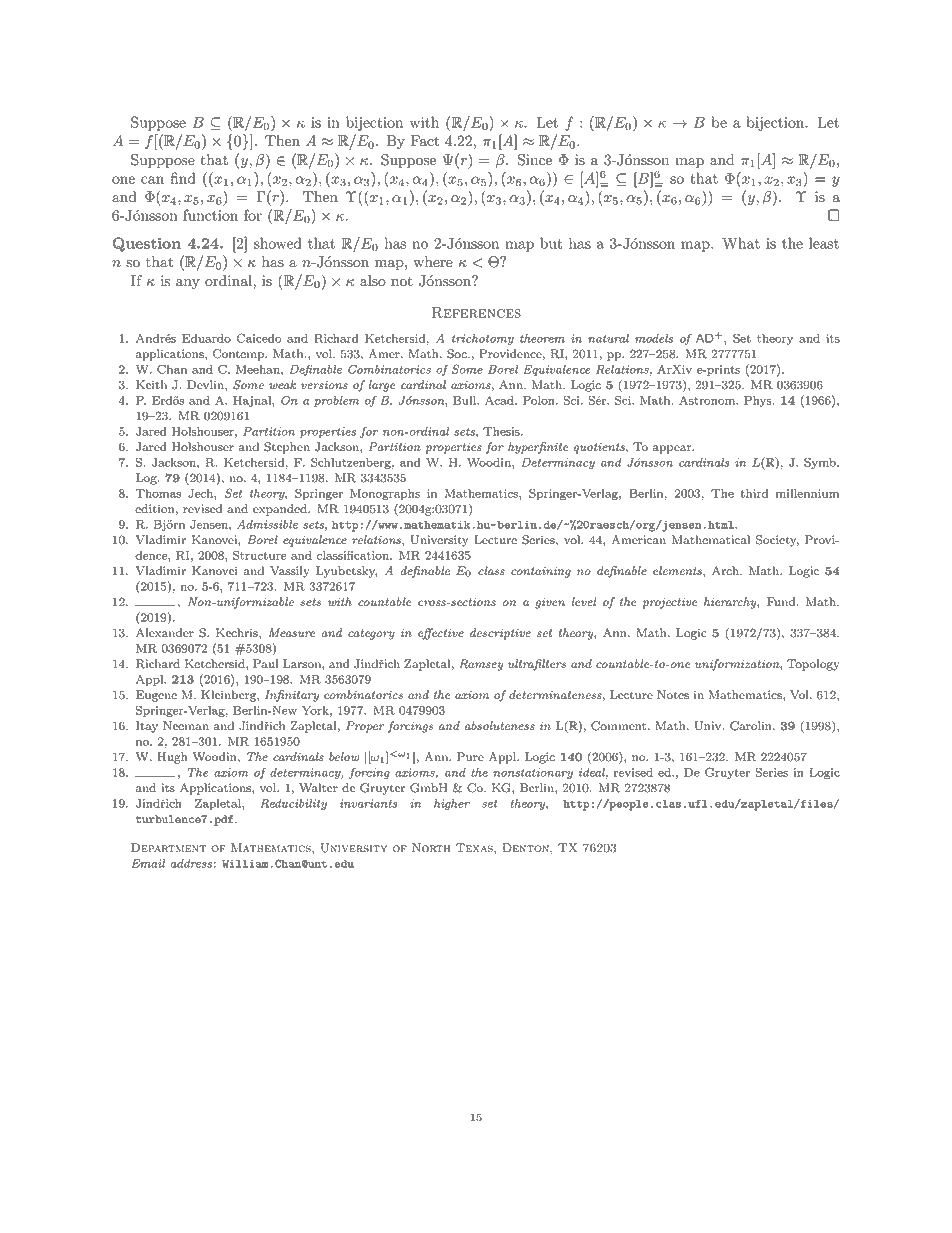 This image has height=1233, width=952. What do you see at coordinates (191, 863) in the image?
I see `address` at bounding box center [191, 863].
